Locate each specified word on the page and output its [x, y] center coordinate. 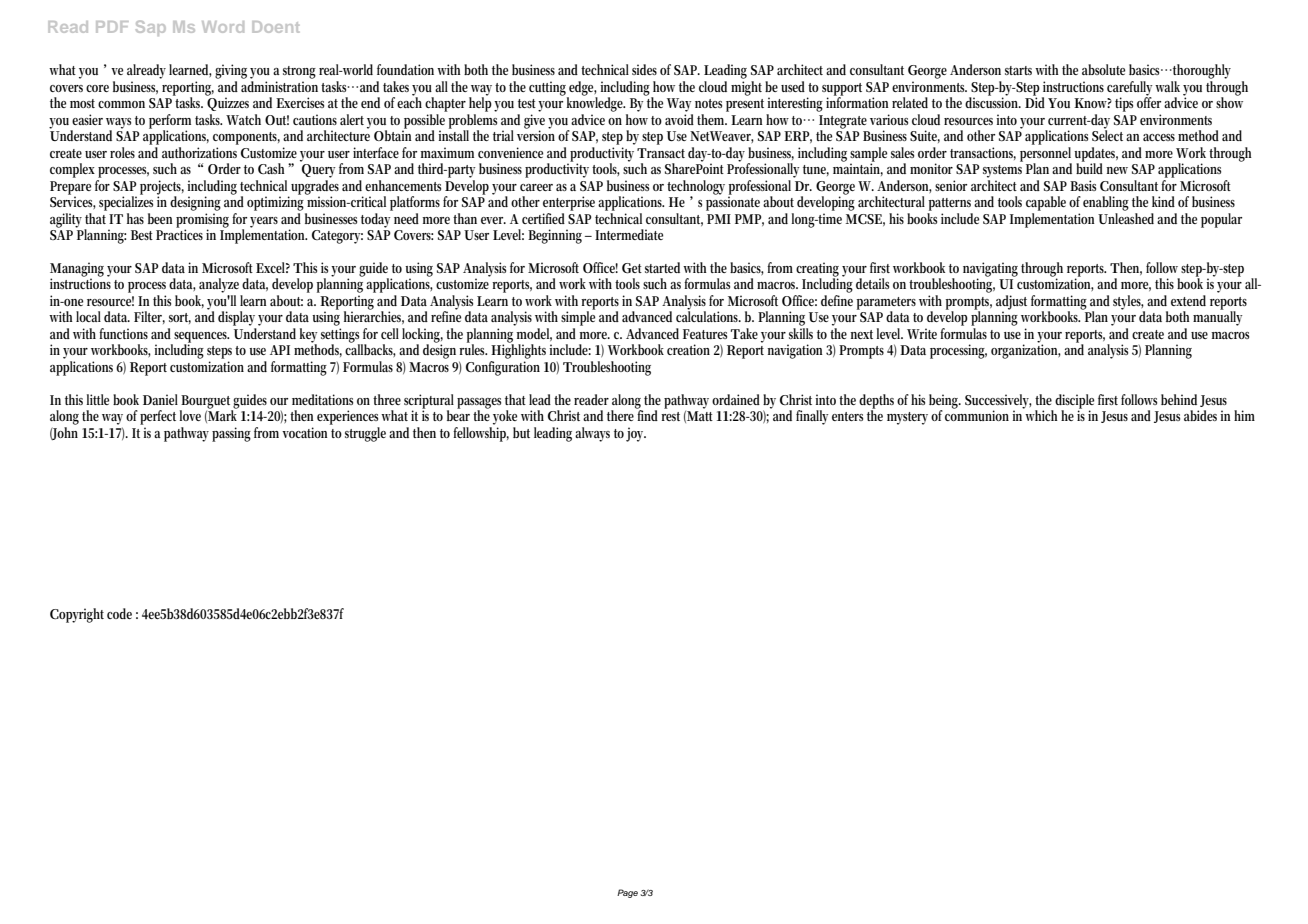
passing [231, 434]
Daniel [160, 399]
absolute [1103, 69]
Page [627, 893]
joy [636, 434]
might [746, 88]
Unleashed [1126, 217]
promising [202, 219]
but [521, 432]
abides [1200, 415]
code [119, 613]
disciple [1074, 402]
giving [231, 71]
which [1041, 415]
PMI [719, 219]
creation [688, 349]
